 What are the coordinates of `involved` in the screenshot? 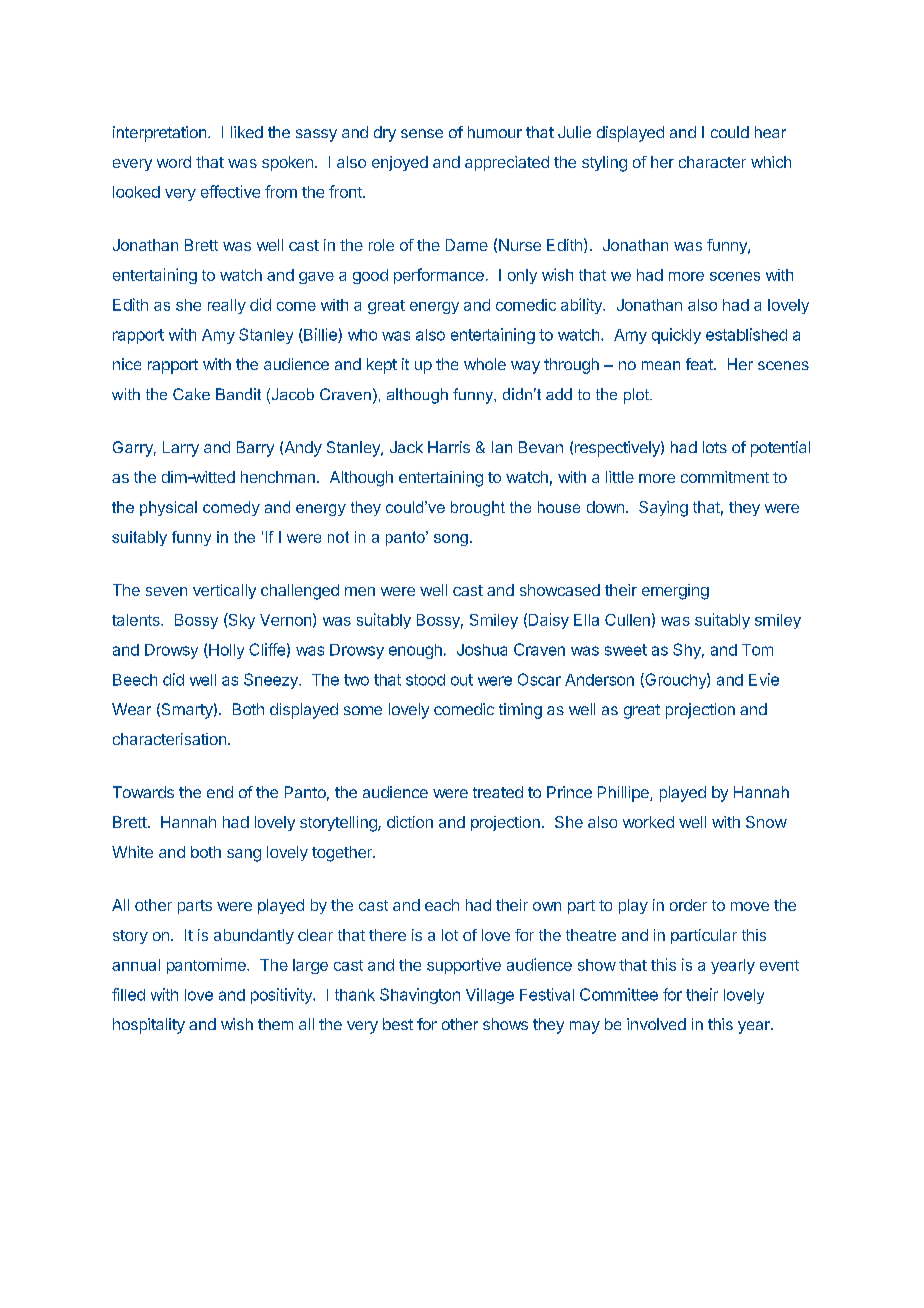 It's located at (656, 1024).
